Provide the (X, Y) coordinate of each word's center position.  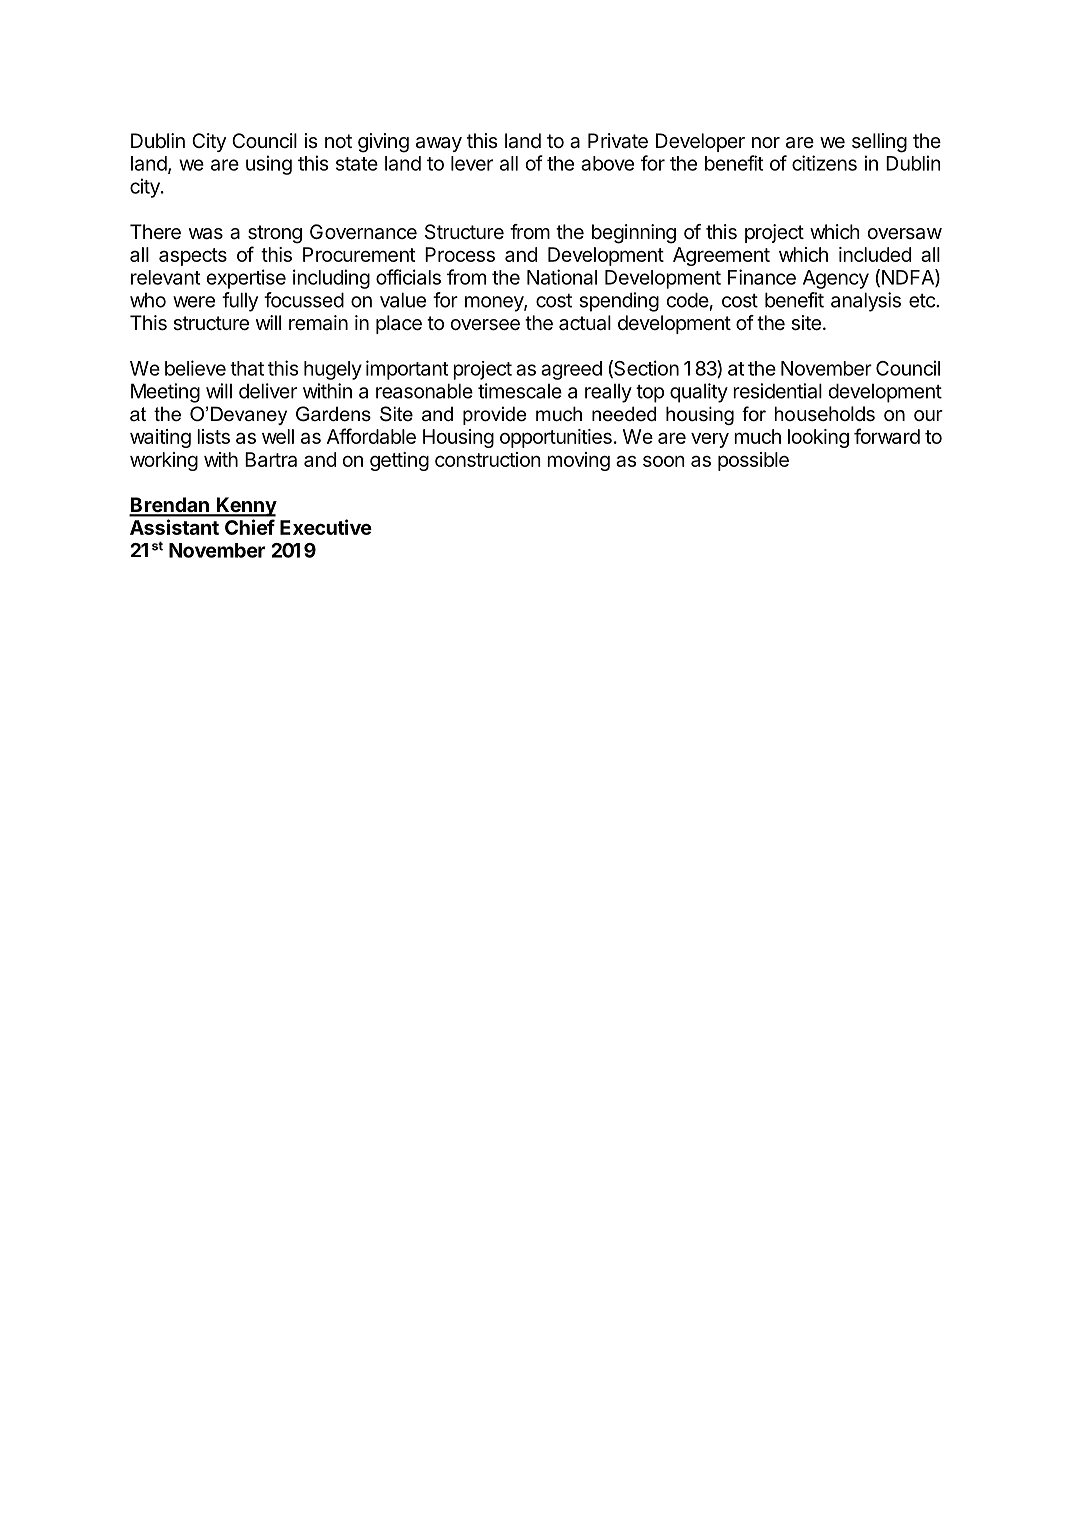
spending (619, 302)
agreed (571, 370)
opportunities (556, 438)
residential (777, 391)
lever (472, 163)
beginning (634, 234)
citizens (824, 163)
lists (213, 436)
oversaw (904, 234)
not (338, 141)
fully (240, 302)
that (247, 368)
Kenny (246, 507)
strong (275, 234)
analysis (866, 302)
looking (818, 438)
